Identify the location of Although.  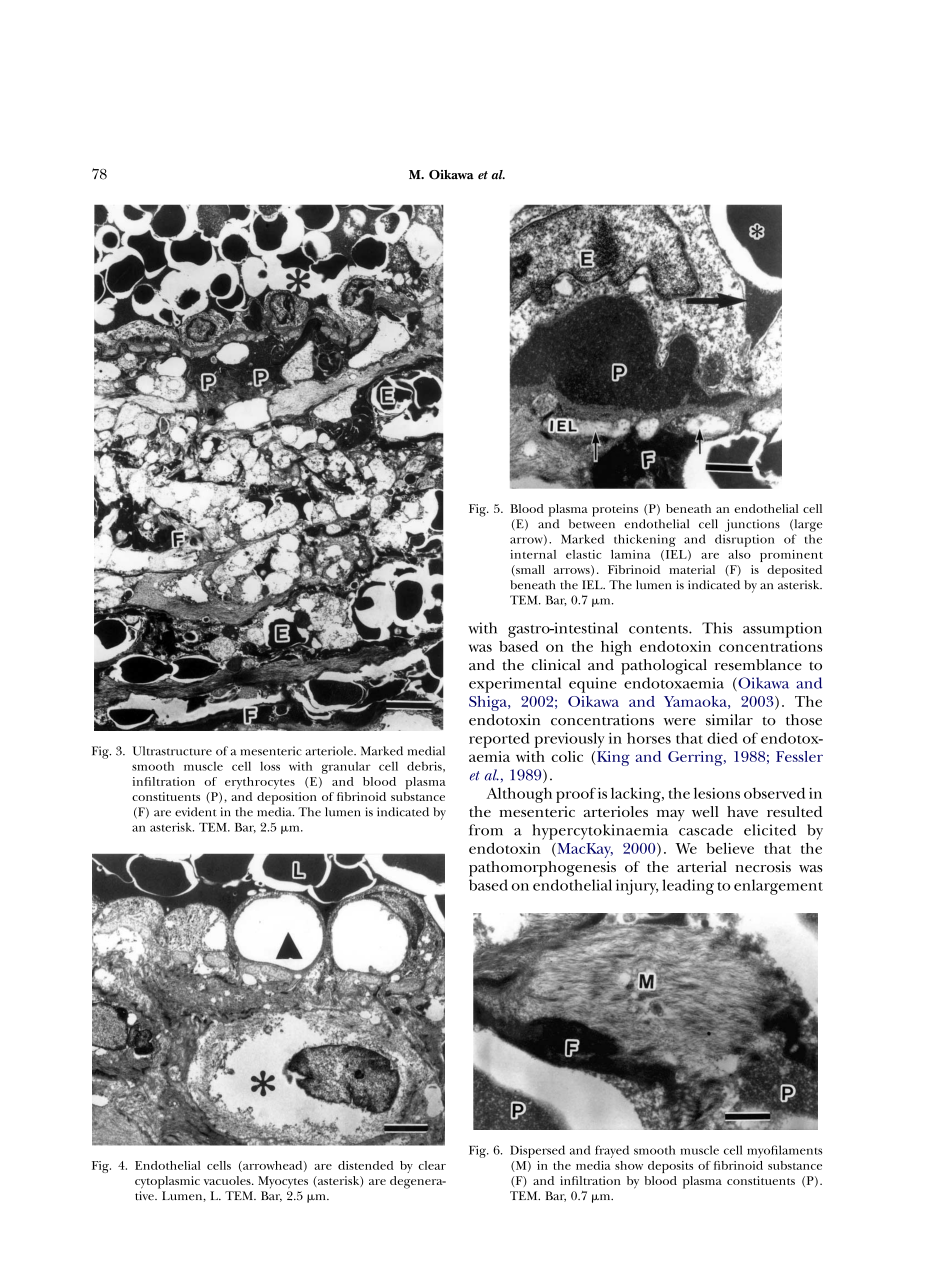
(519, 795).
